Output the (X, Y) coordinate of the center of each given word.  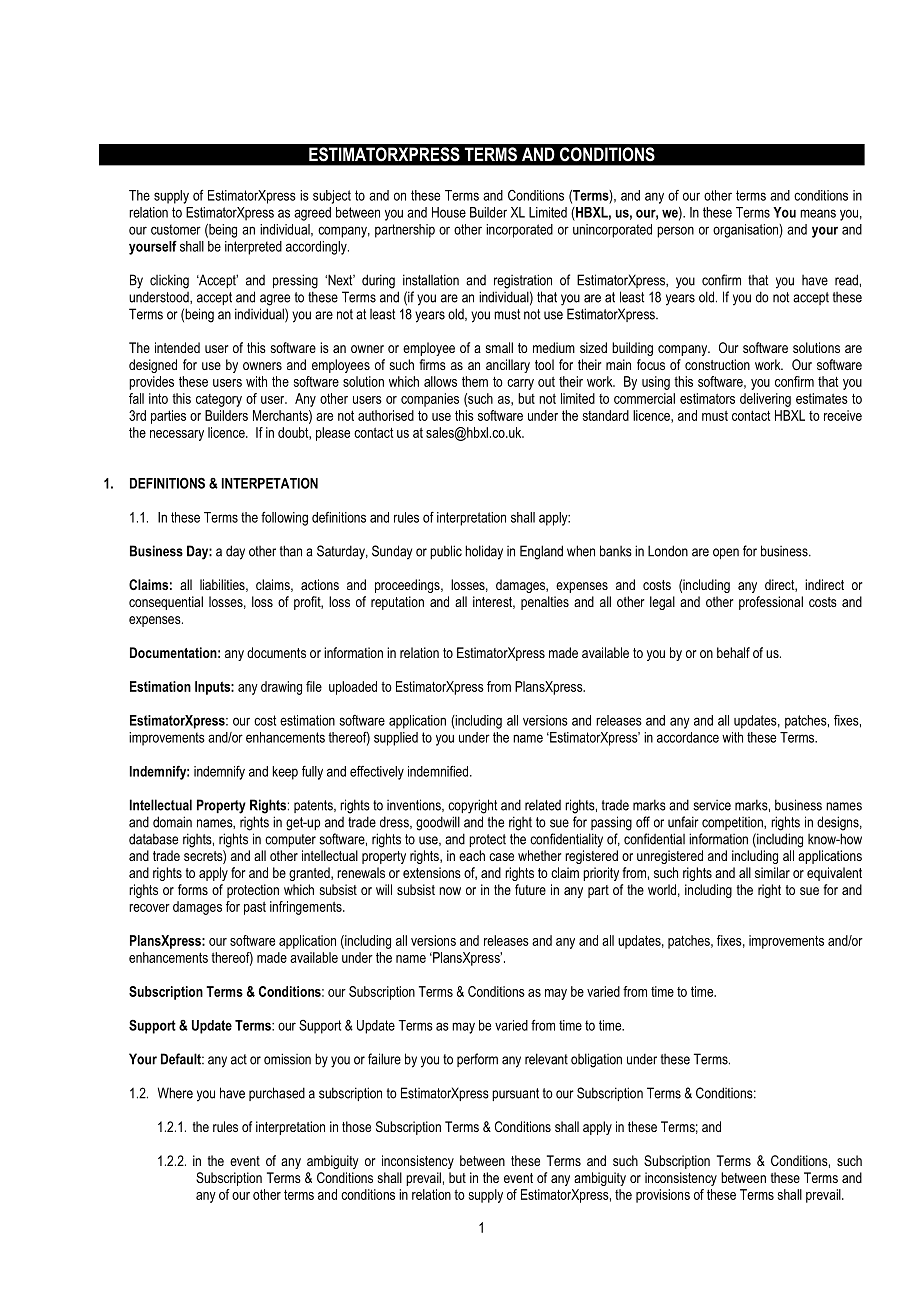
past (255, 908)
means (818, 213)
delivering (765, 400)
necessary (177, 435)
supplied (396, 739)
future (530, 889)
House (449, 212)
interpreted (253, 248)
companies (430, 400)
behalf (733, 652)
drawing (281, 688)
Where (175, 1093)
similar (772, 872)
